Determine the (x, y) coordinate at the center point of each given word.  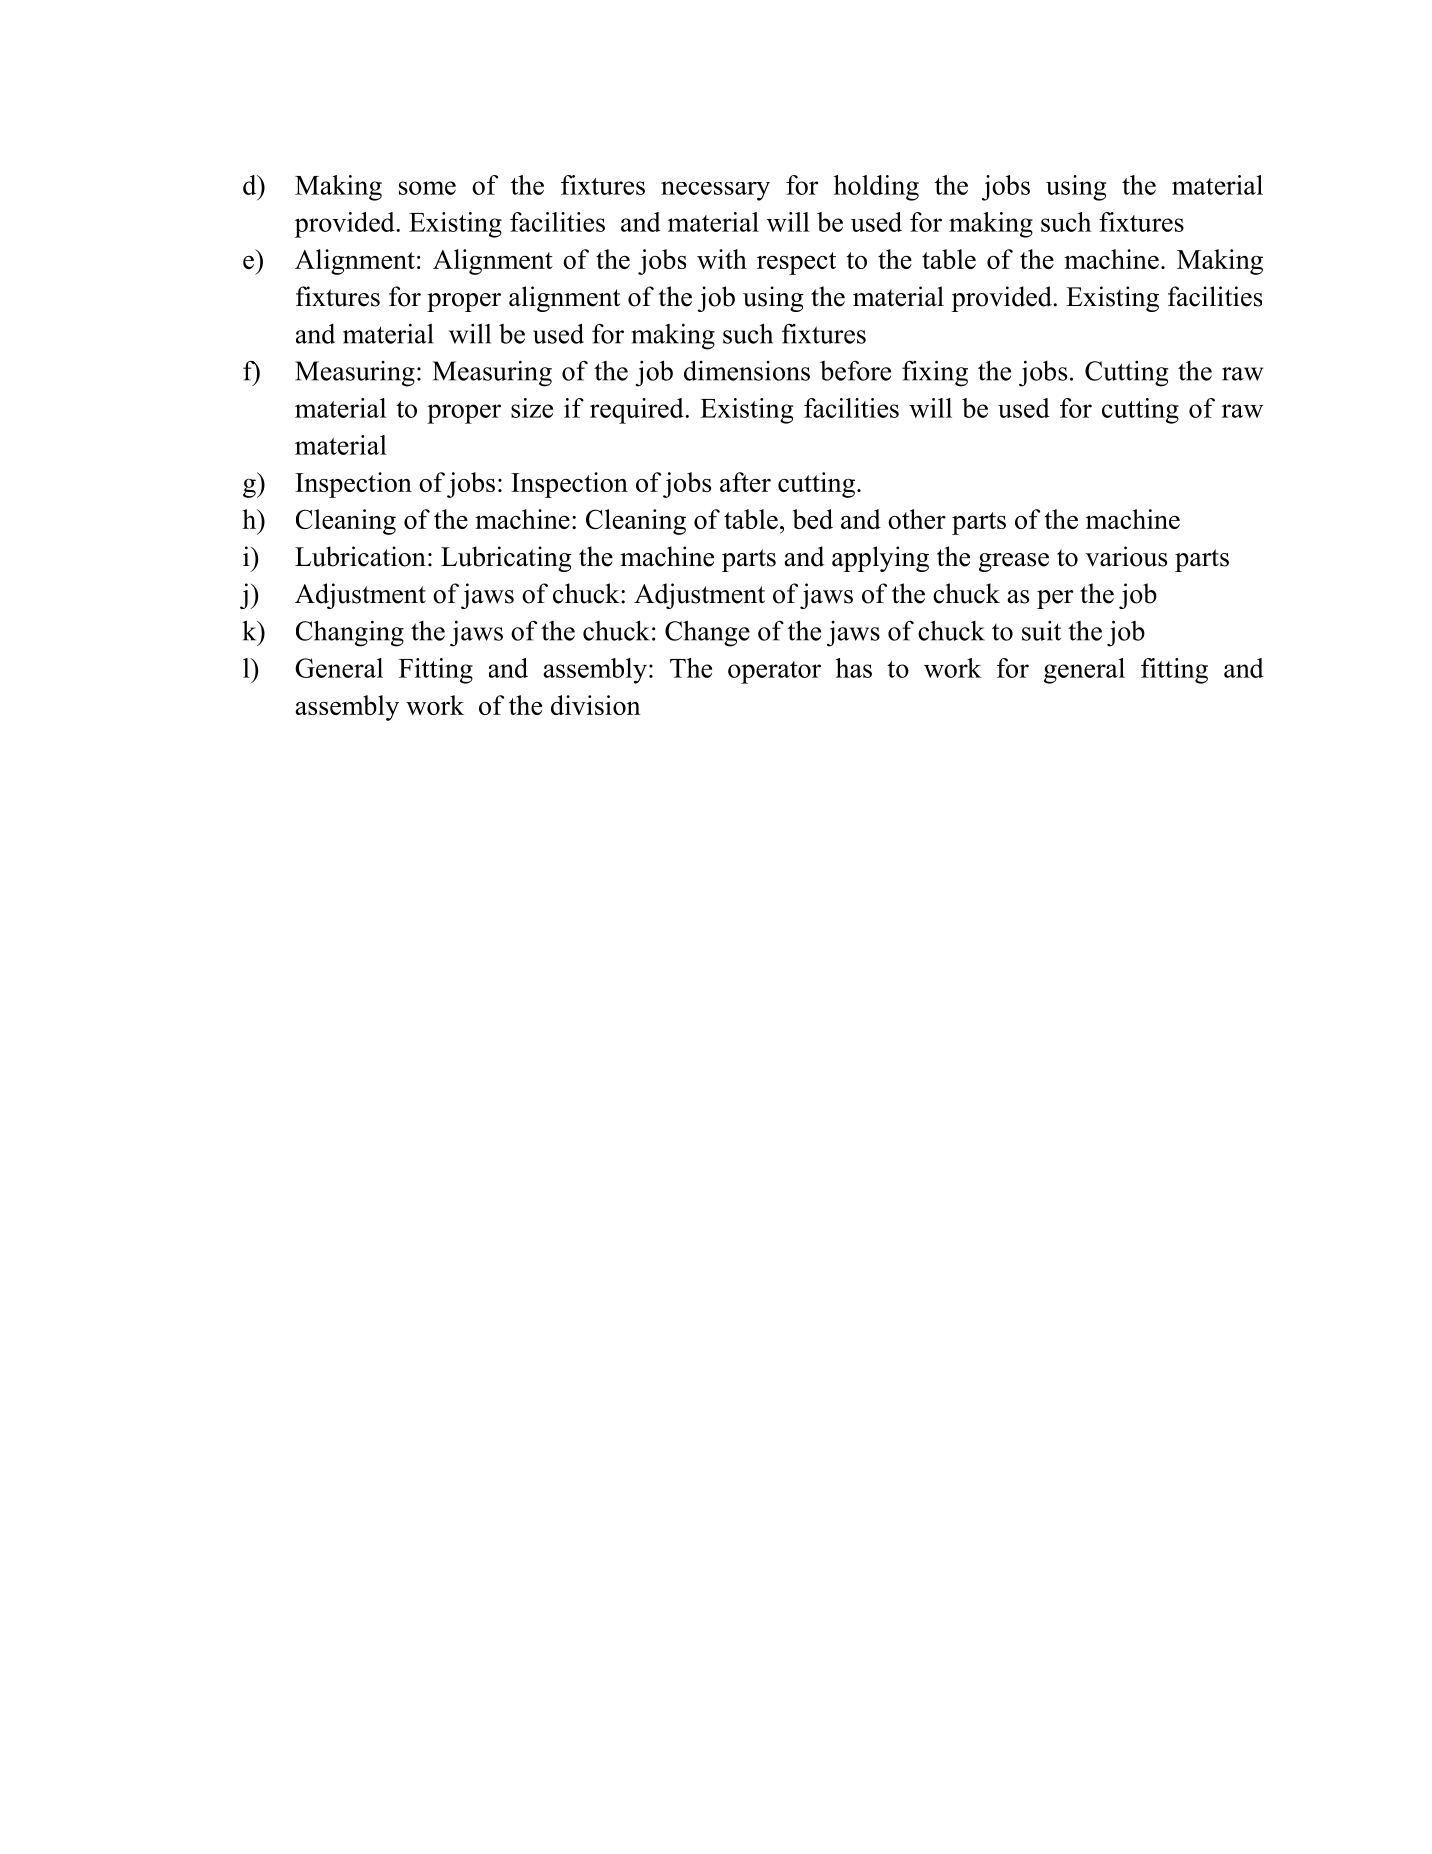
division (596, 705)
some (427, 188)
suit (1041, 631)
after (745, 482)
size (532, 408)
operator (774, 672)
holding (876, 188)
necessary (715, 191)
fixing (935, 373)
